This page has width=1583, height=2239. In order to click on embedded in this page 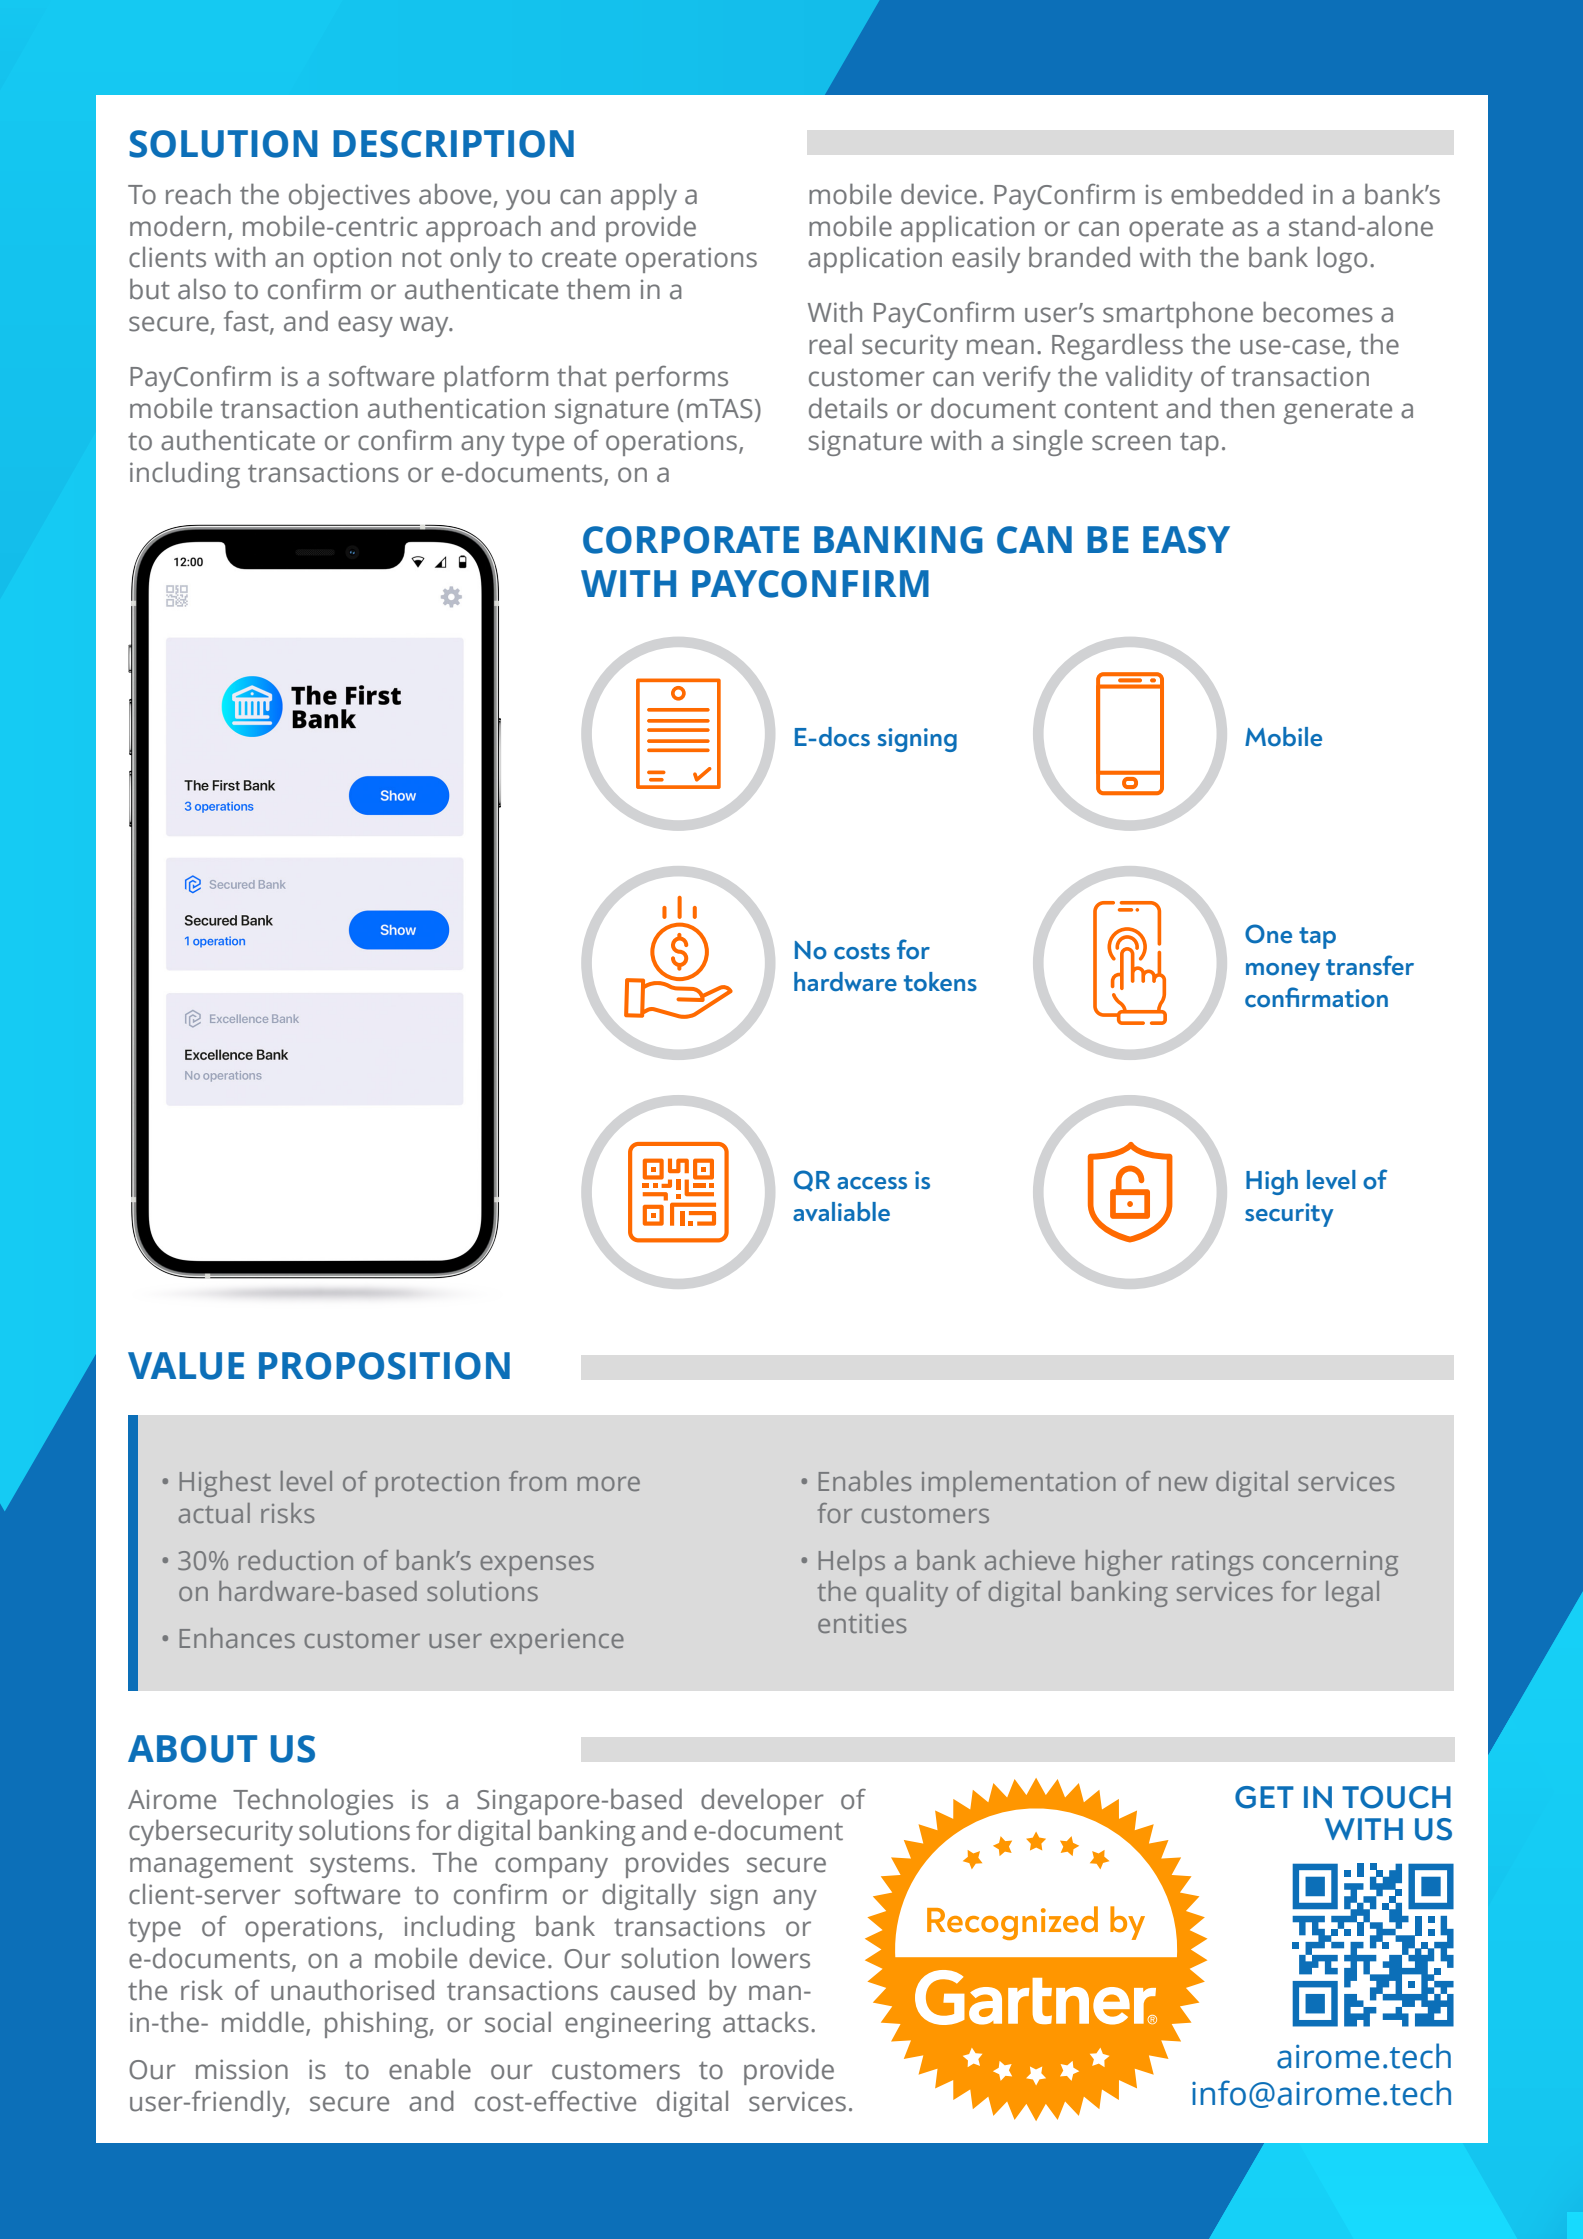, I will do `click(1237, 194)`.
